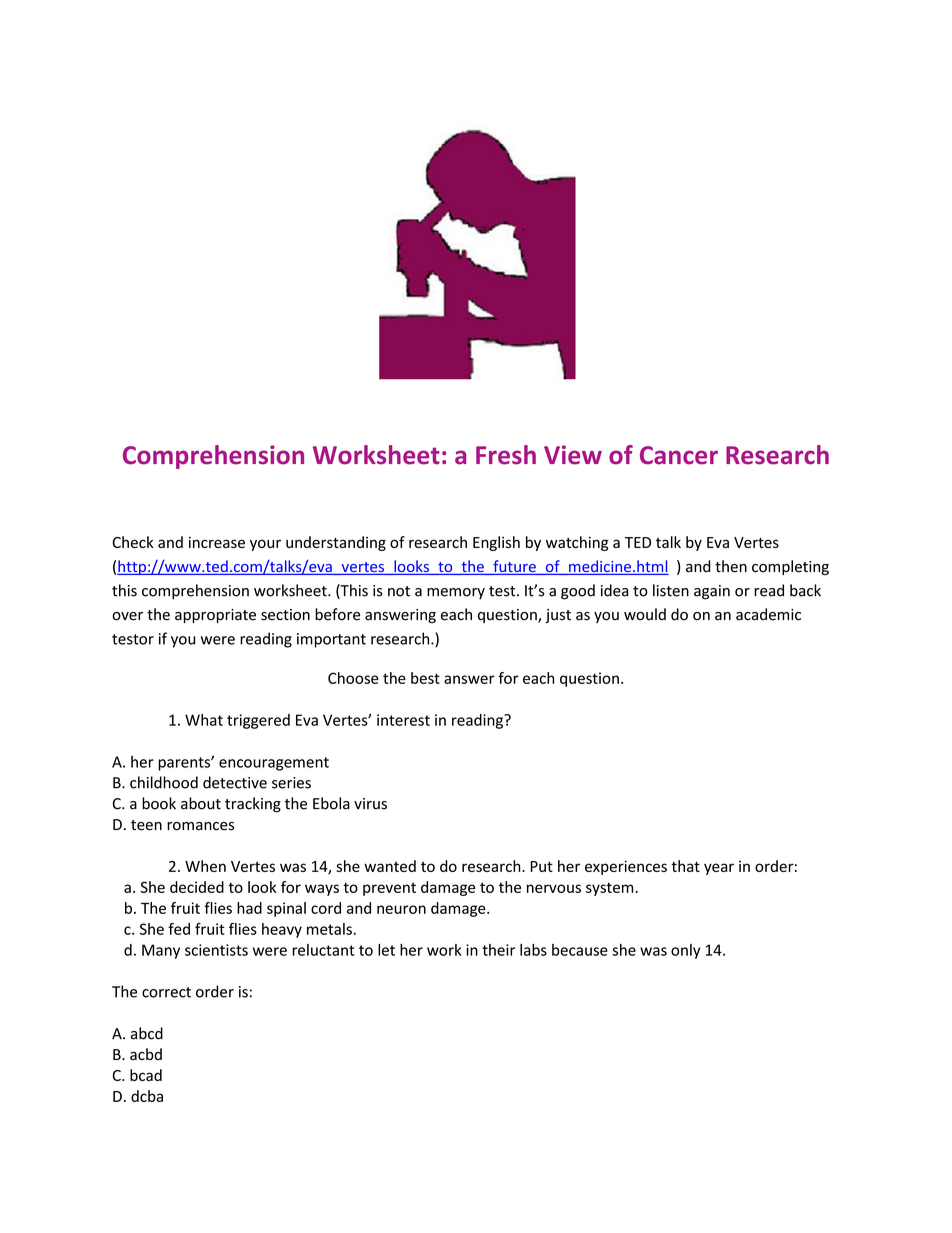 Image resolution: width=952 pixels, height=1233 pixels. I want to click on correct, so click(166, 992).
